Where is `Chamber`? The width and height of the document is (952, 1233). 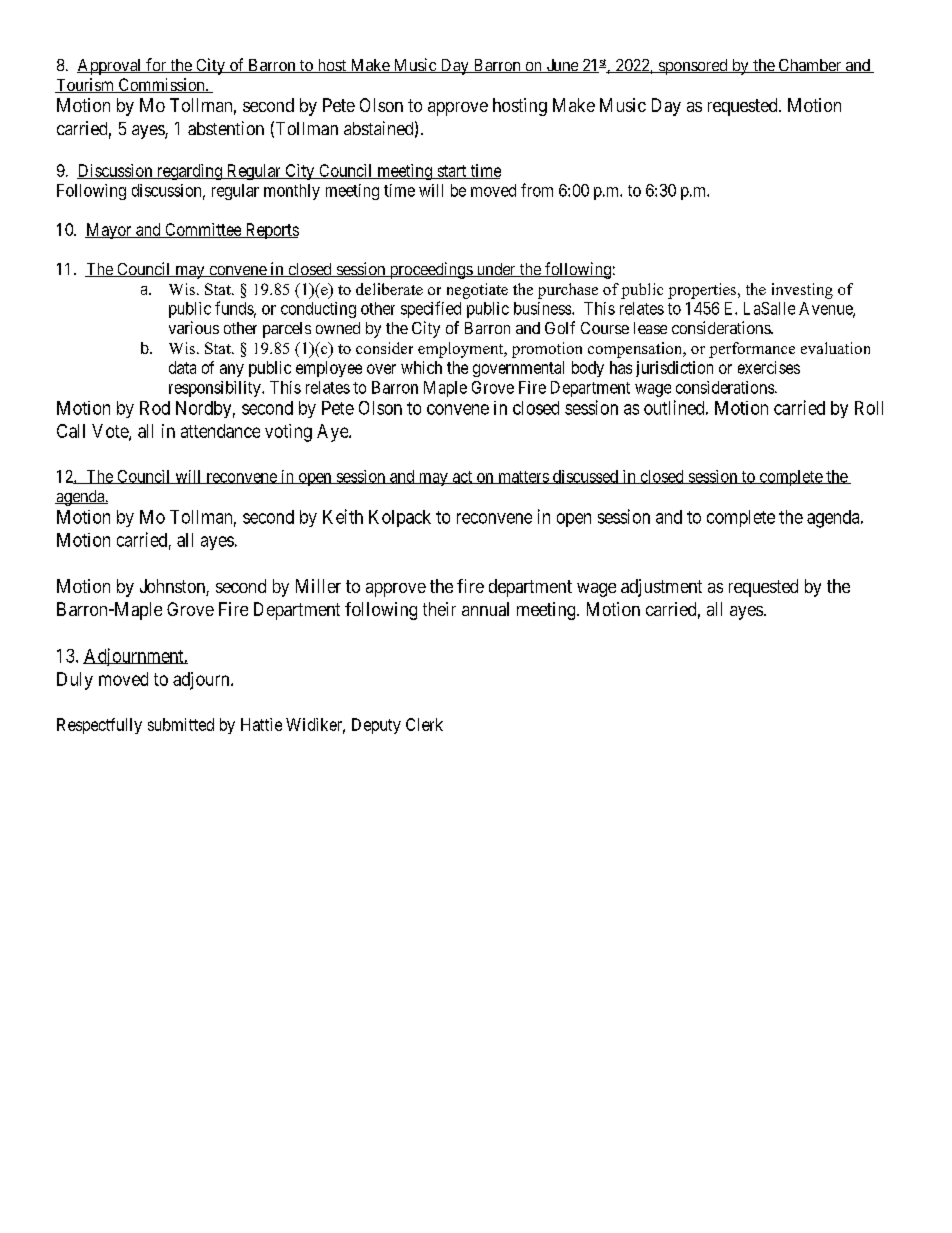
Chamber is located at coordinates (810, 66).
